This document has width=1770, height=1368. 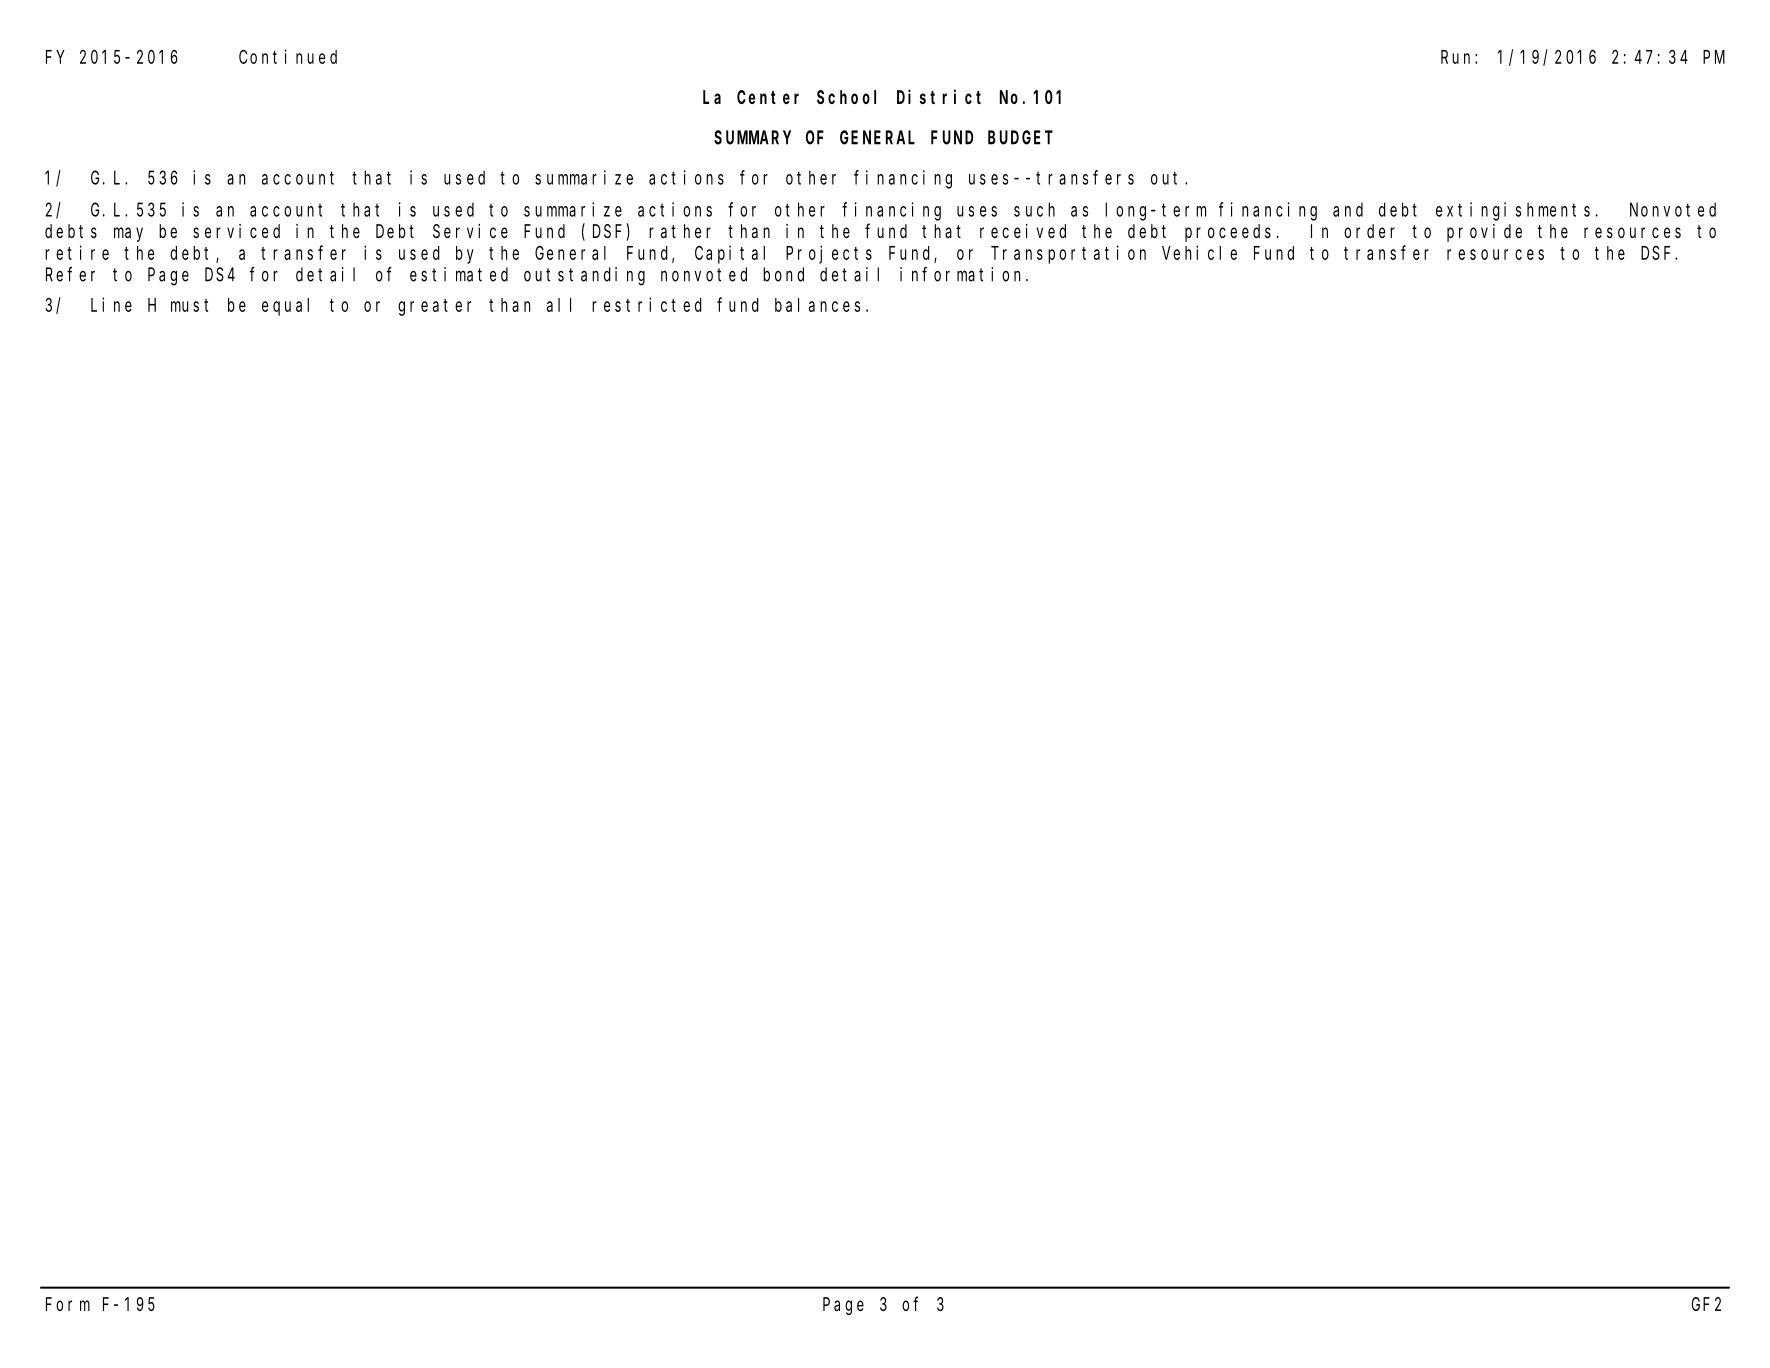 I want to click on Line, so click(x=111, y=304).
